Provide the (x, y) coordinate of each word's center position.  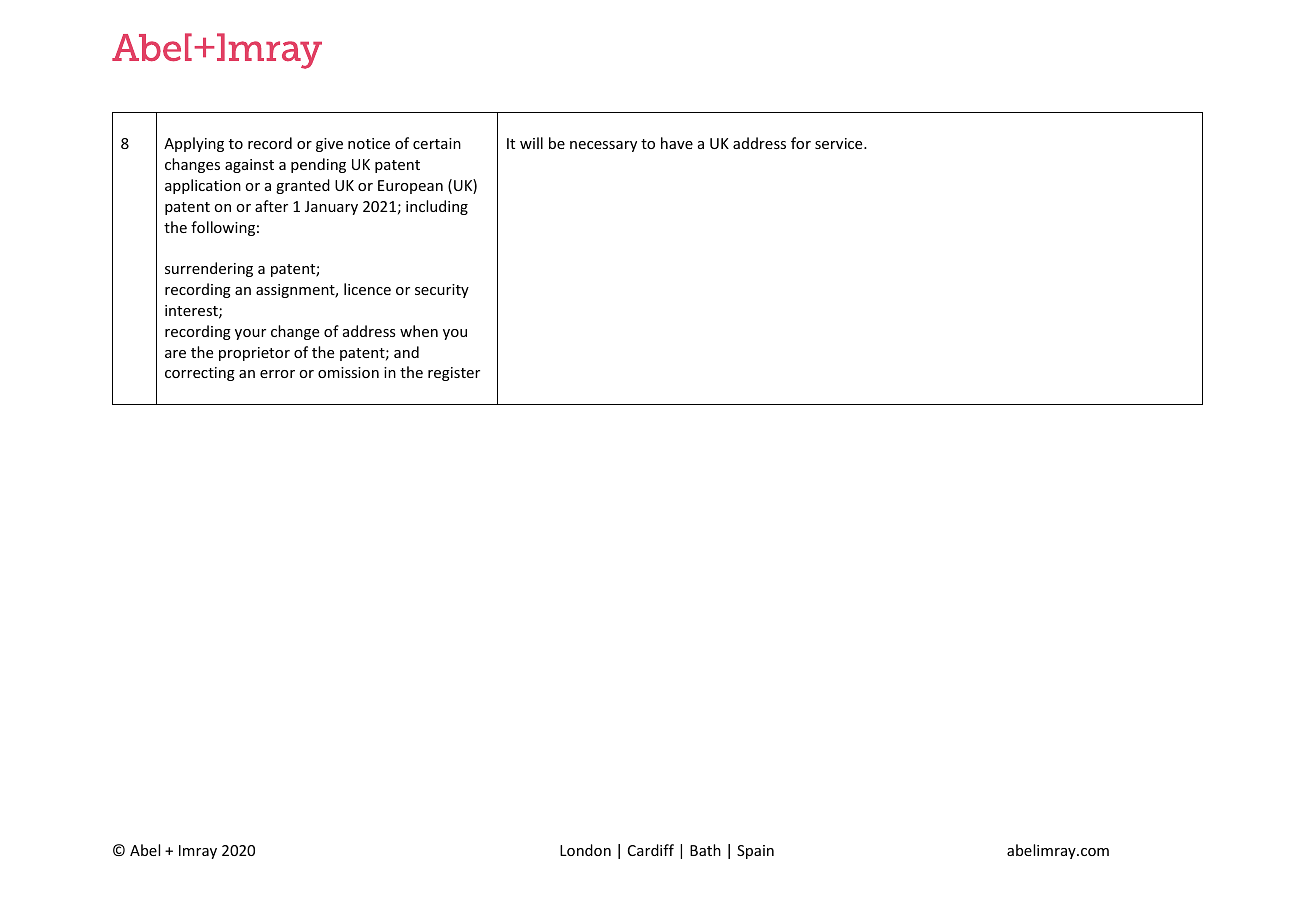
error (277, 374)
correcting (200, 374)
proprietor (254, 354)
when (419, 331)
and (406, 352)
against (249, 166)
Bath (705, 850)
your (250, 334)
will (531, 143)
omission (348, 372)
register (454, 374)
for (801, 143)
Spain (755, 852)
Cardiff (651, 850)
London (585, 850)
